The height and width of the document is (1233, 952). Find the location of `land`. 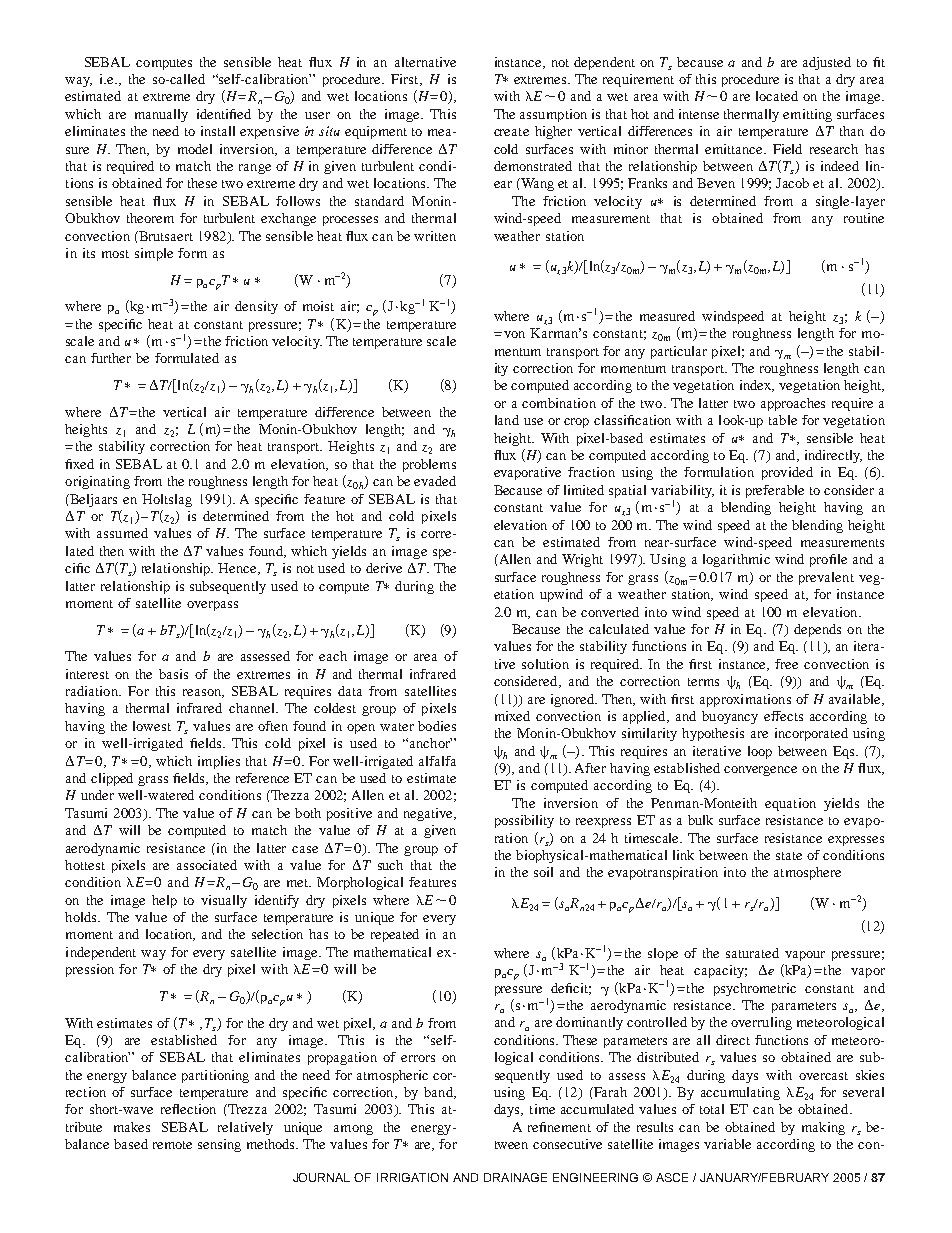

land is located at coordinates (507, 420).
